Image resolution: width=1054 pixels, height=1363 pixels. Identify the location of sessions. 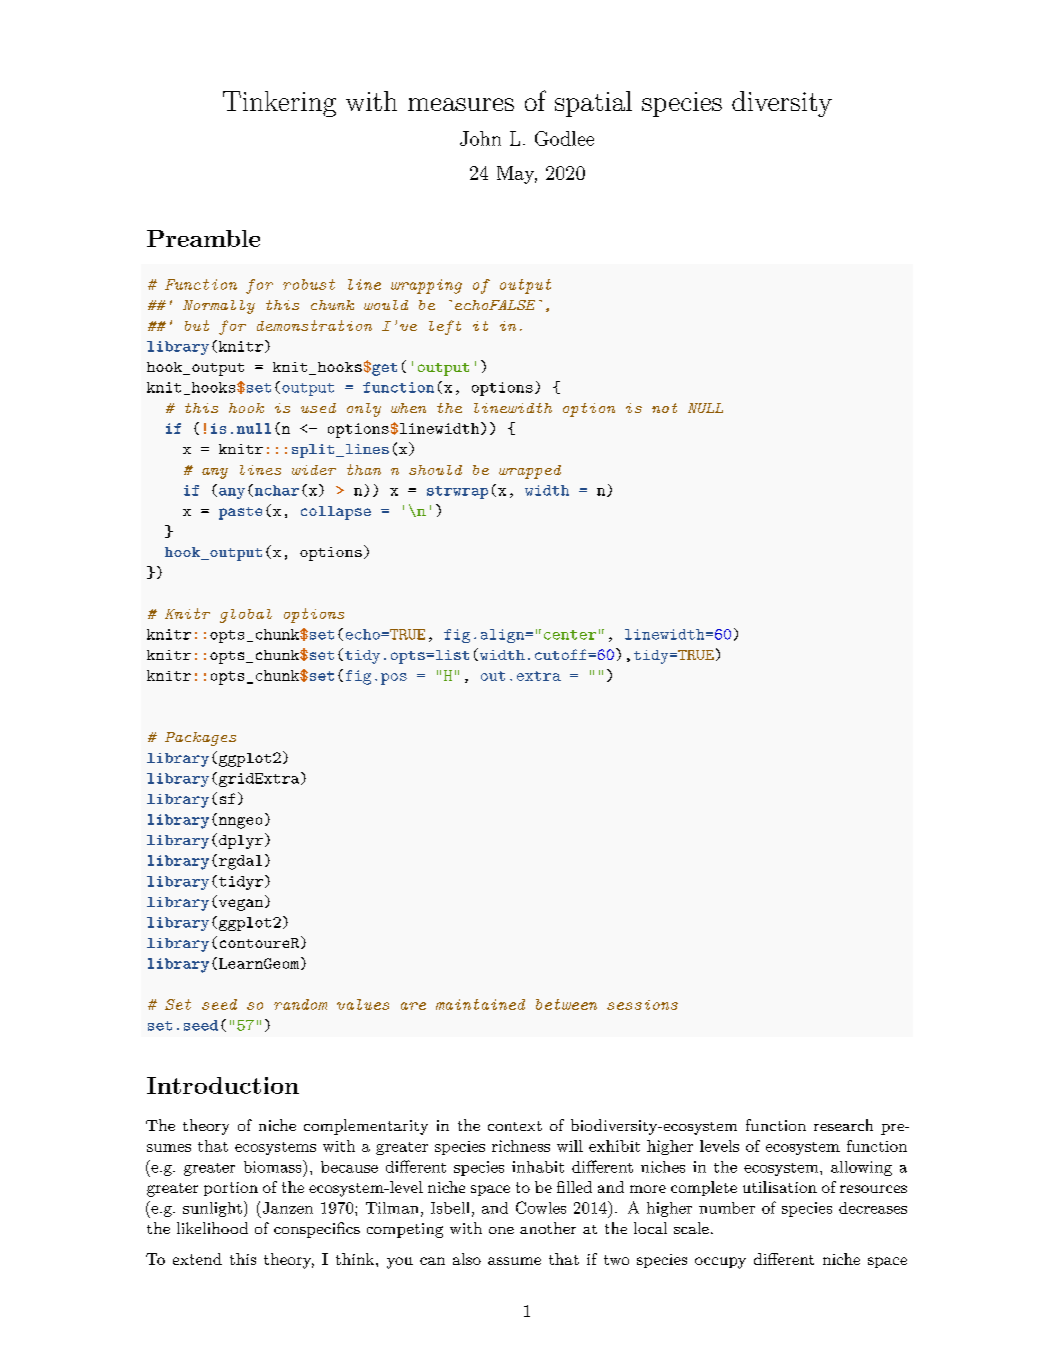
(642, 1005).
